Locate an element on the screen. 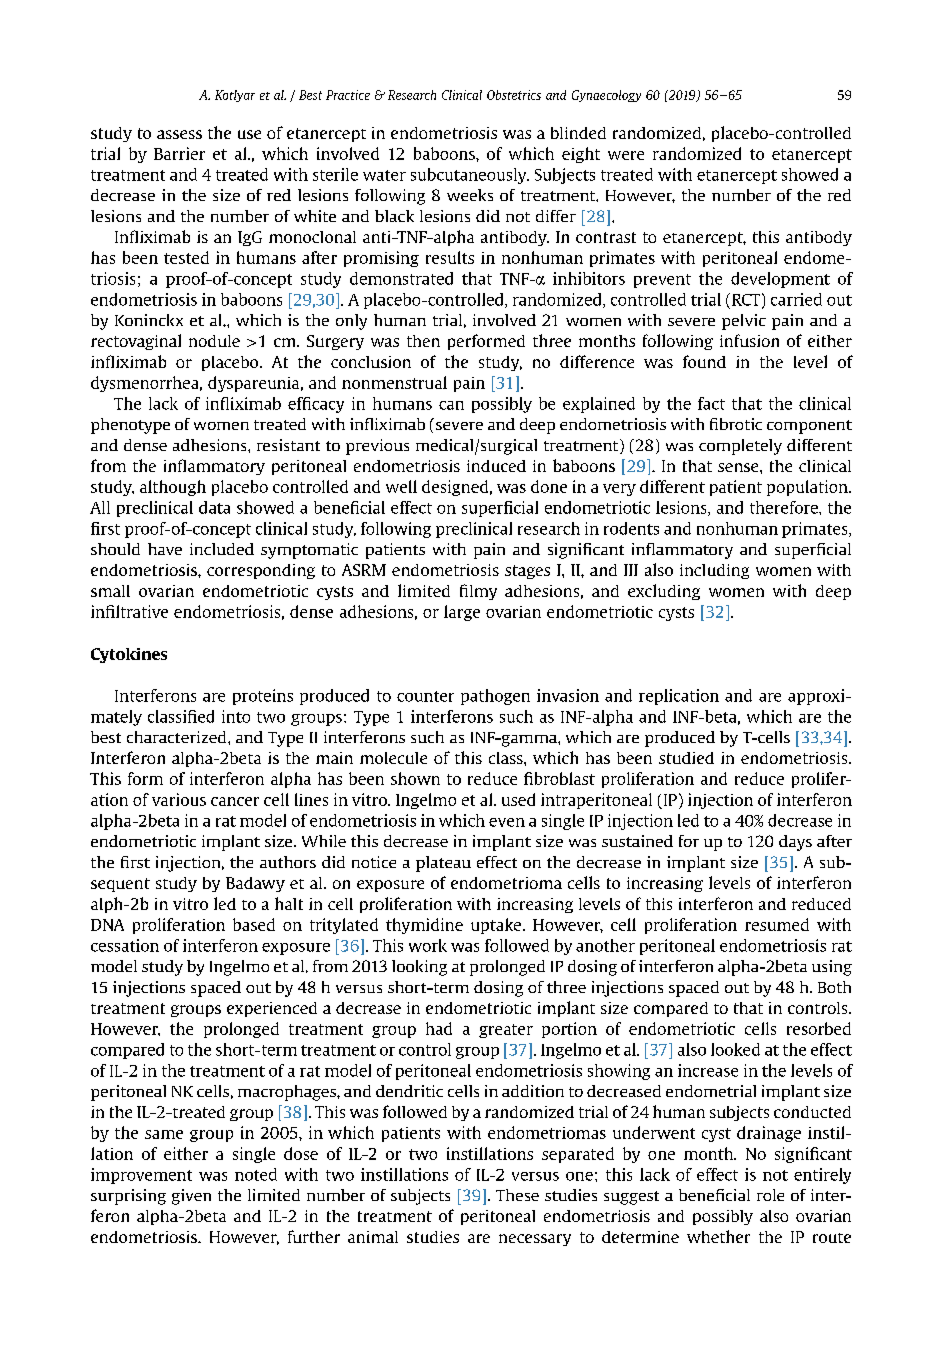 The height and width of the screenshot is (1354, 931). uptake is located at coordinates (497, 926).
